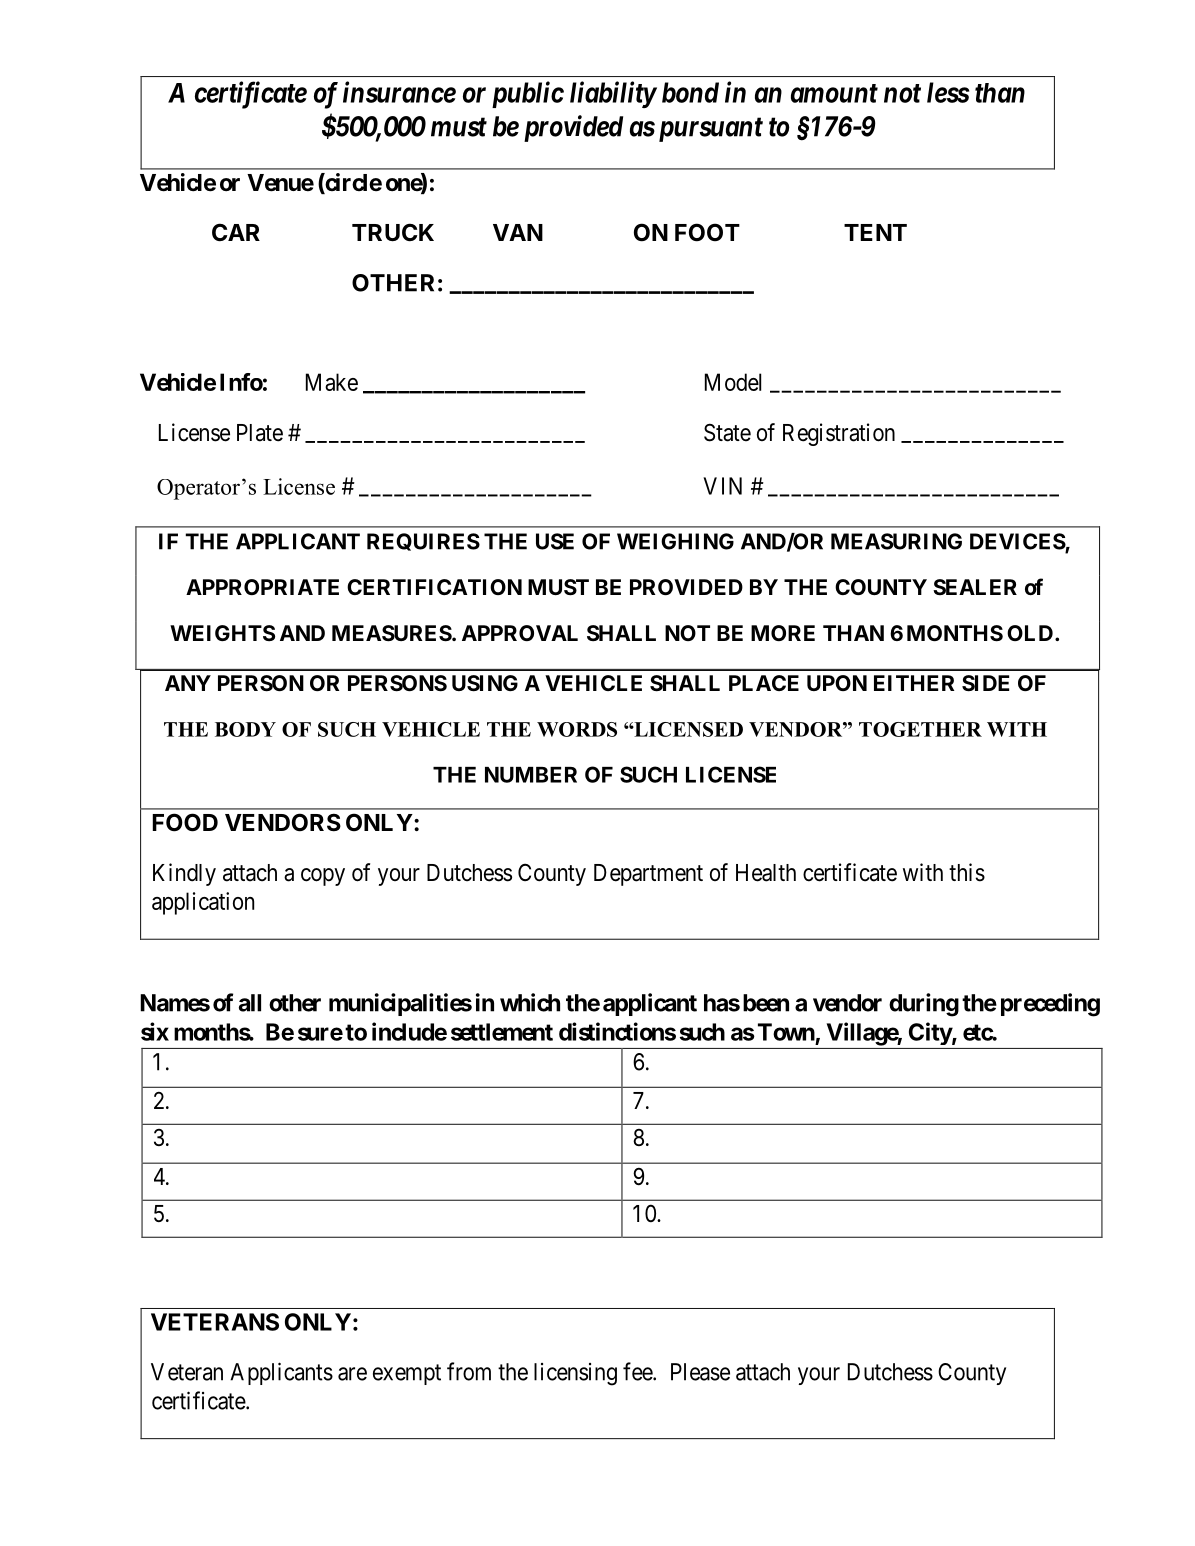 The image size is (1195, 1546). I want to click on which, so click(530, 1002).
